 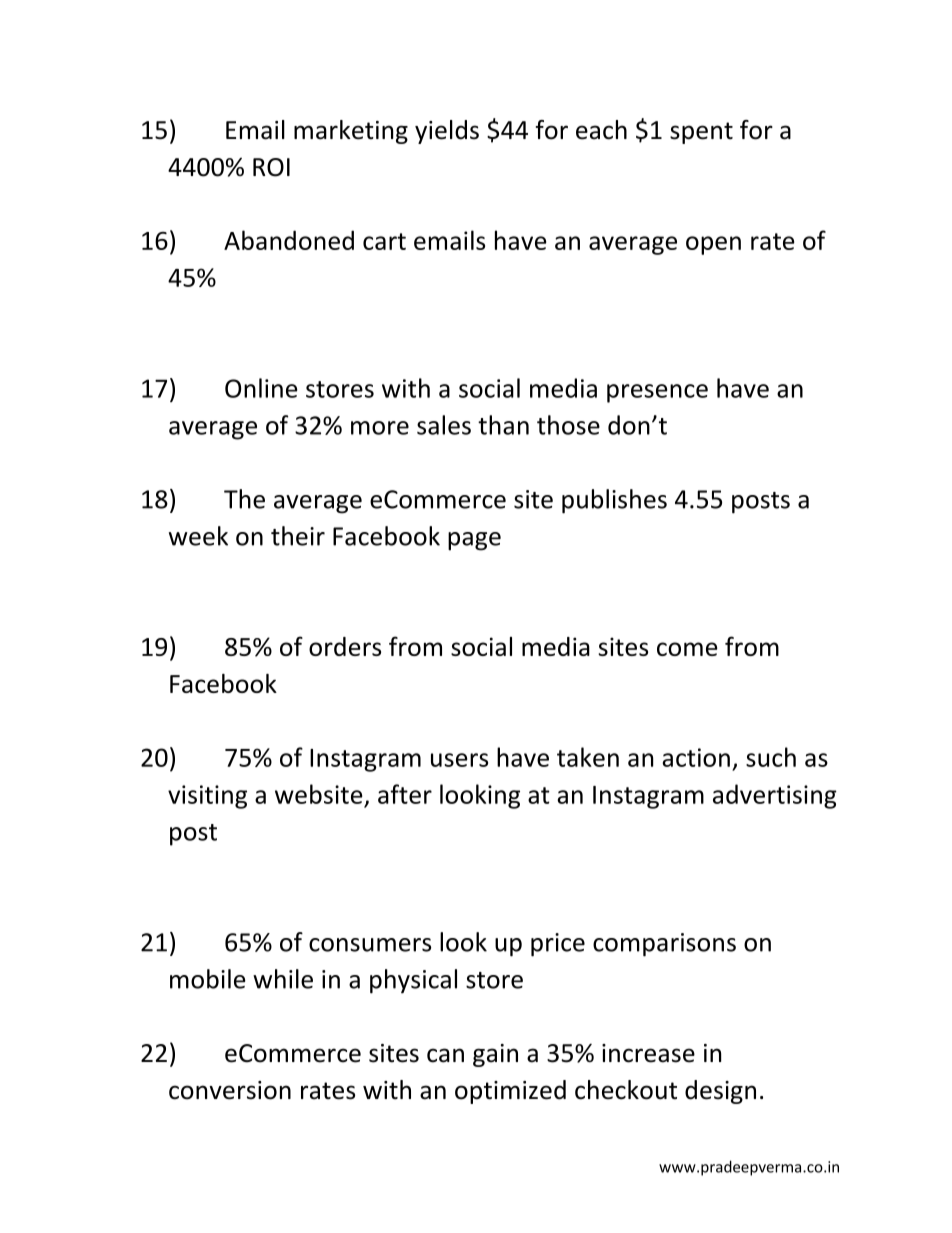 I want to click on spent, so click(x=701, y=133).
